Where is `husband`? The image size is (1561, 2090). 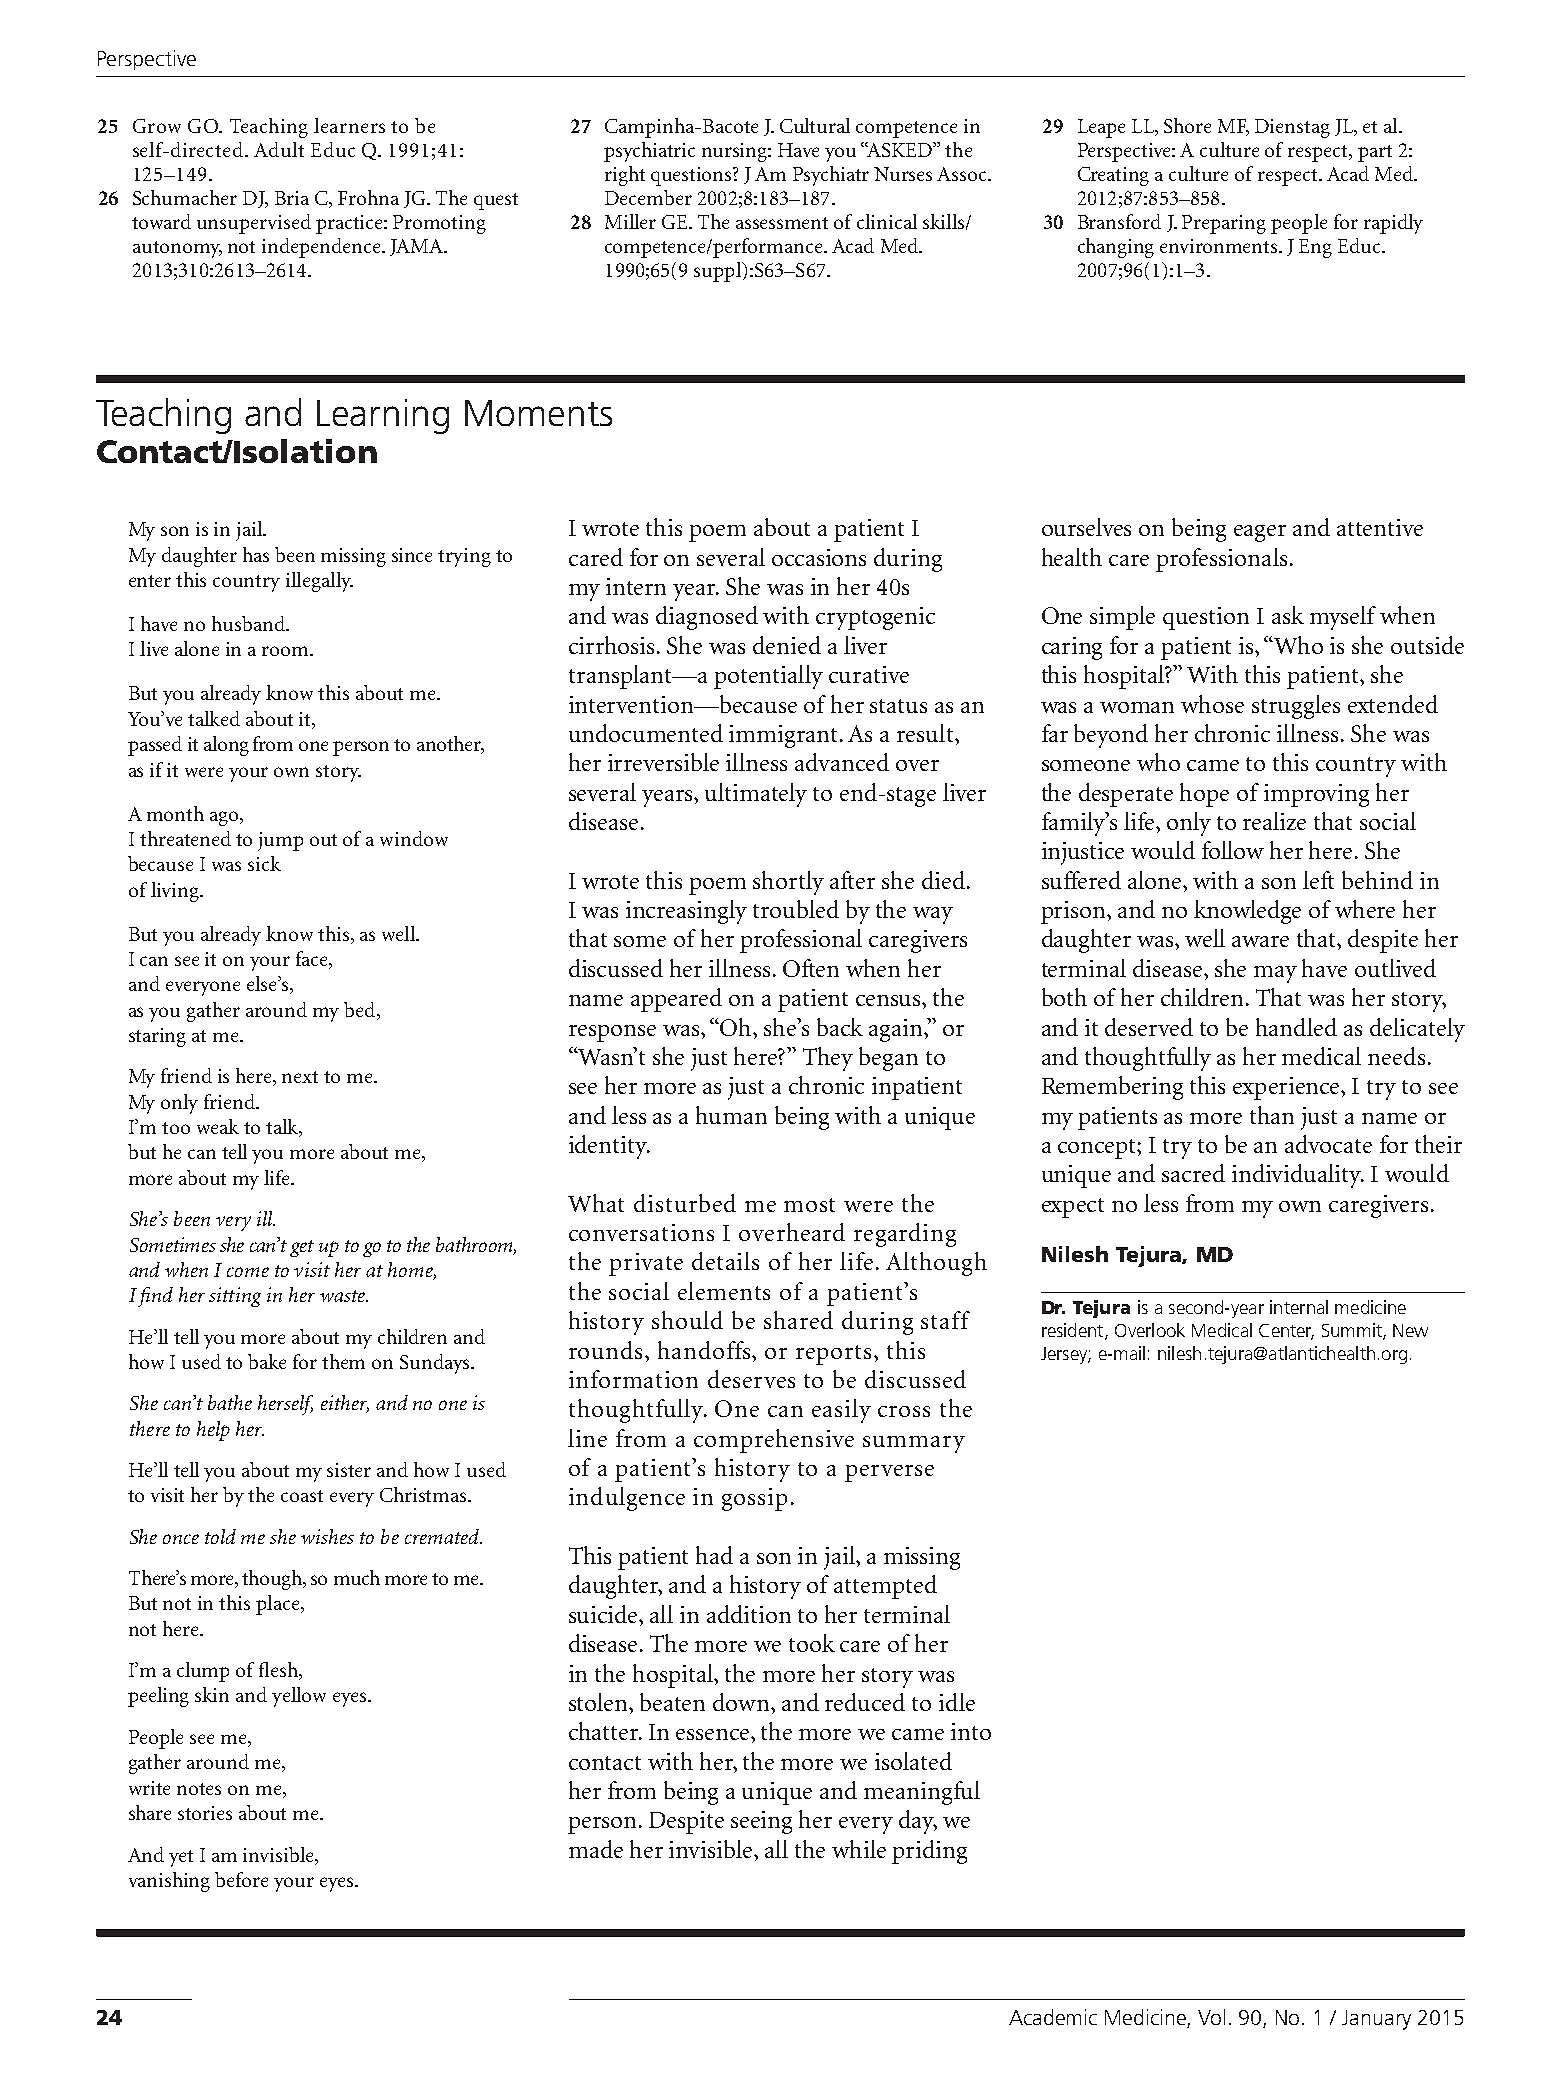
husband is located at coordinates (249, 623).
